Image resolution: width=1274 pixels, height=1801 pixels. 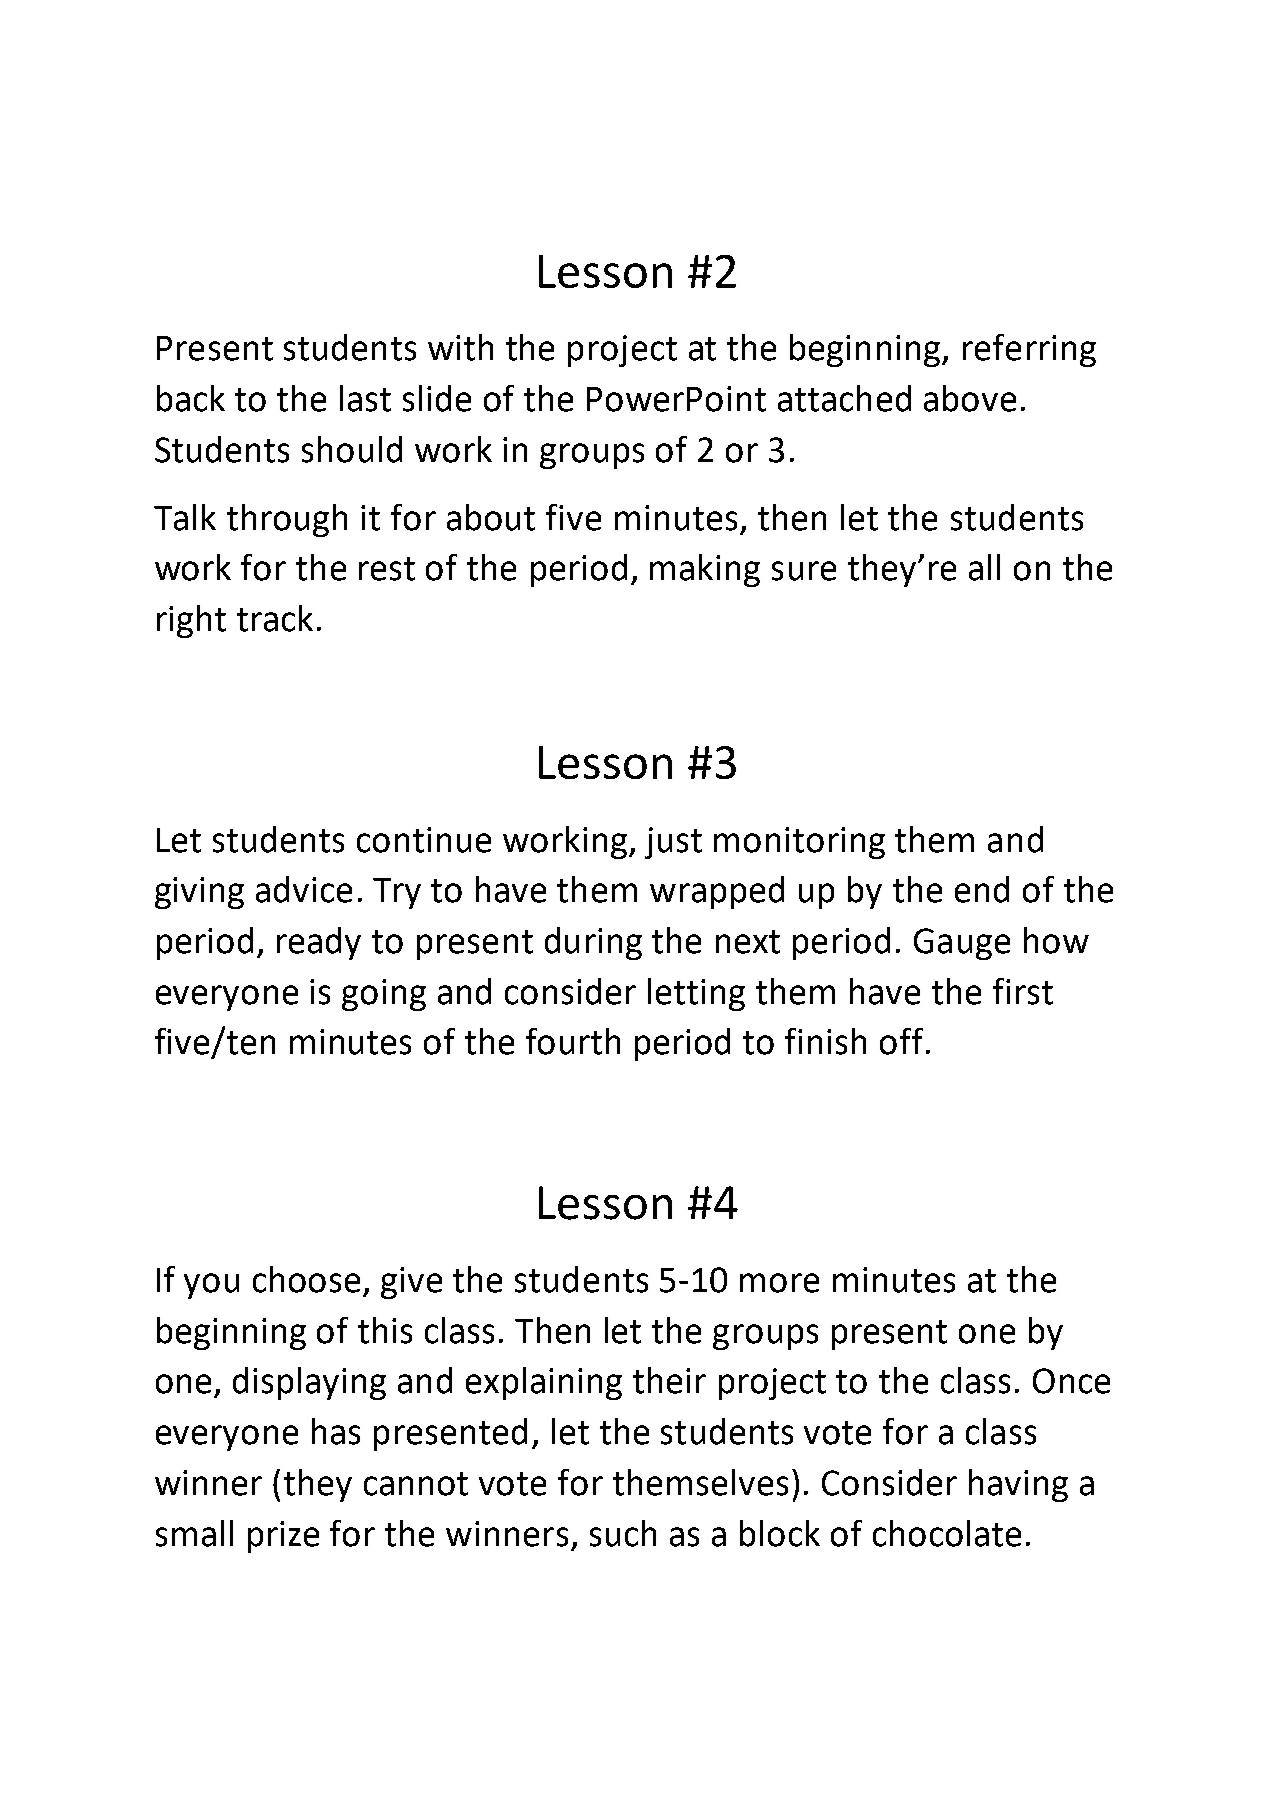 What do you see at coordinates (365, 398) in the document?
I see `last` at bounding box center [365, 398].
